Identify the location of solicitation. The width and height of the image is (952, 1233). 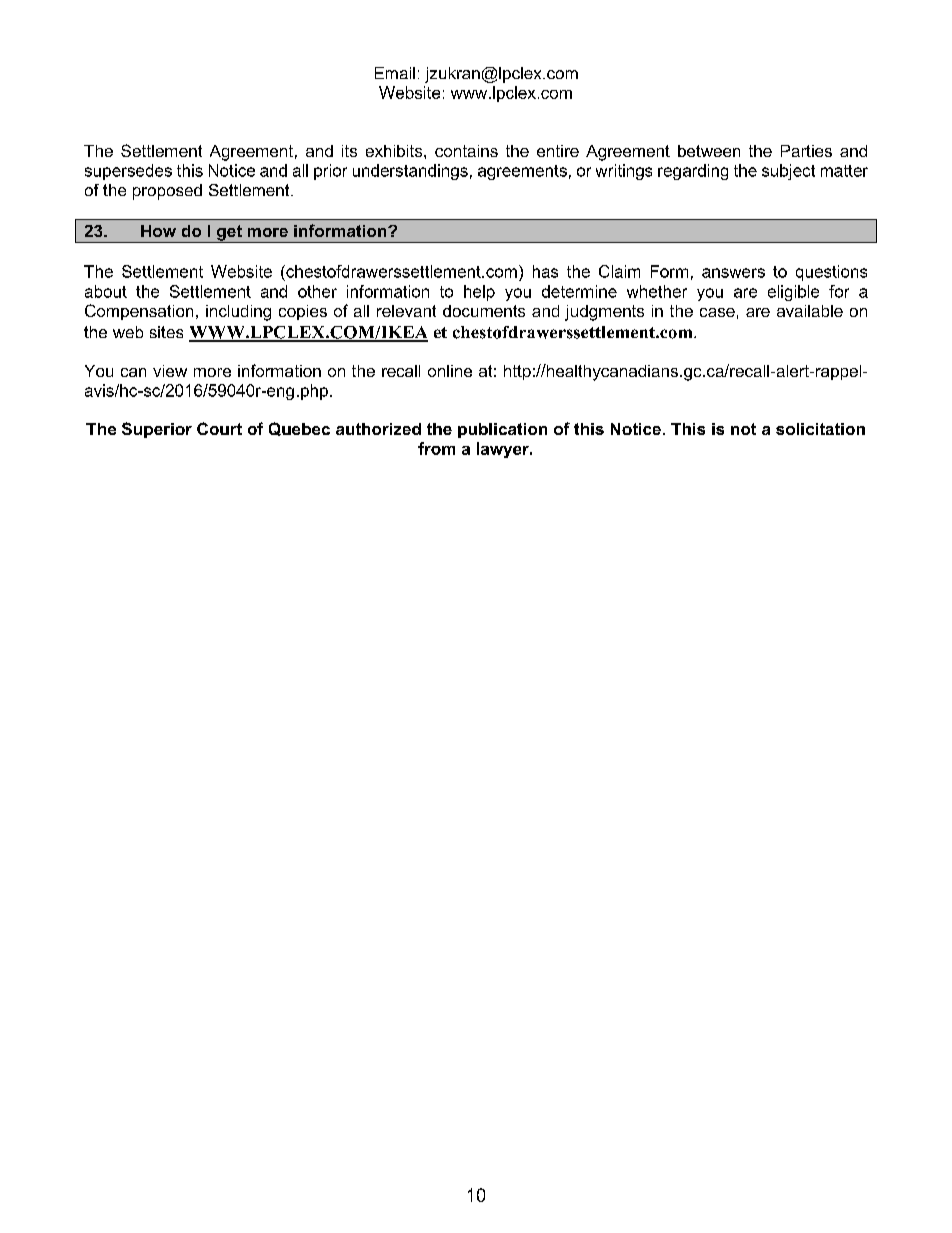
(820, 429).
